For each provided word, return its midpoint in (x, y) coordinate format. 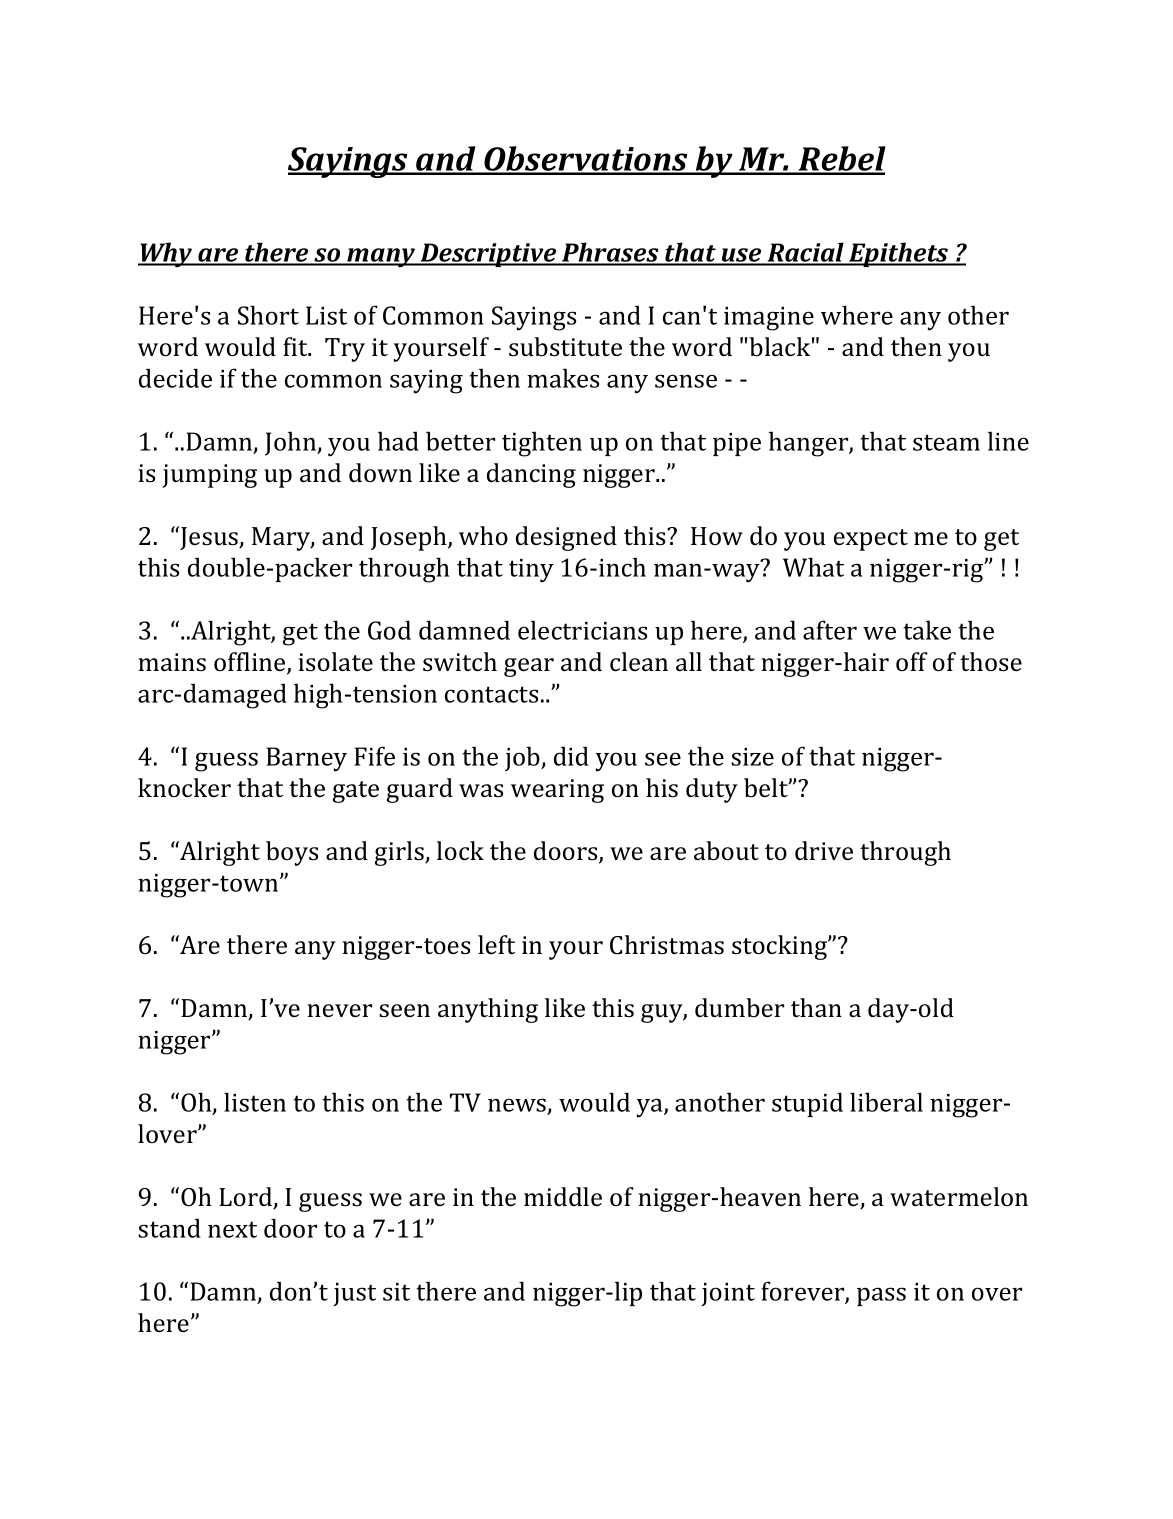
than (816, 1007)
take (927, 630)
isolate (335, 662)
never (339, 1010)
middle (563, 1196)
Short (268, 315)
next (232, 1229)
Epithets (899, 254)
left (496, 944)
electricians (582, 630)
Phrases (610, 253)
